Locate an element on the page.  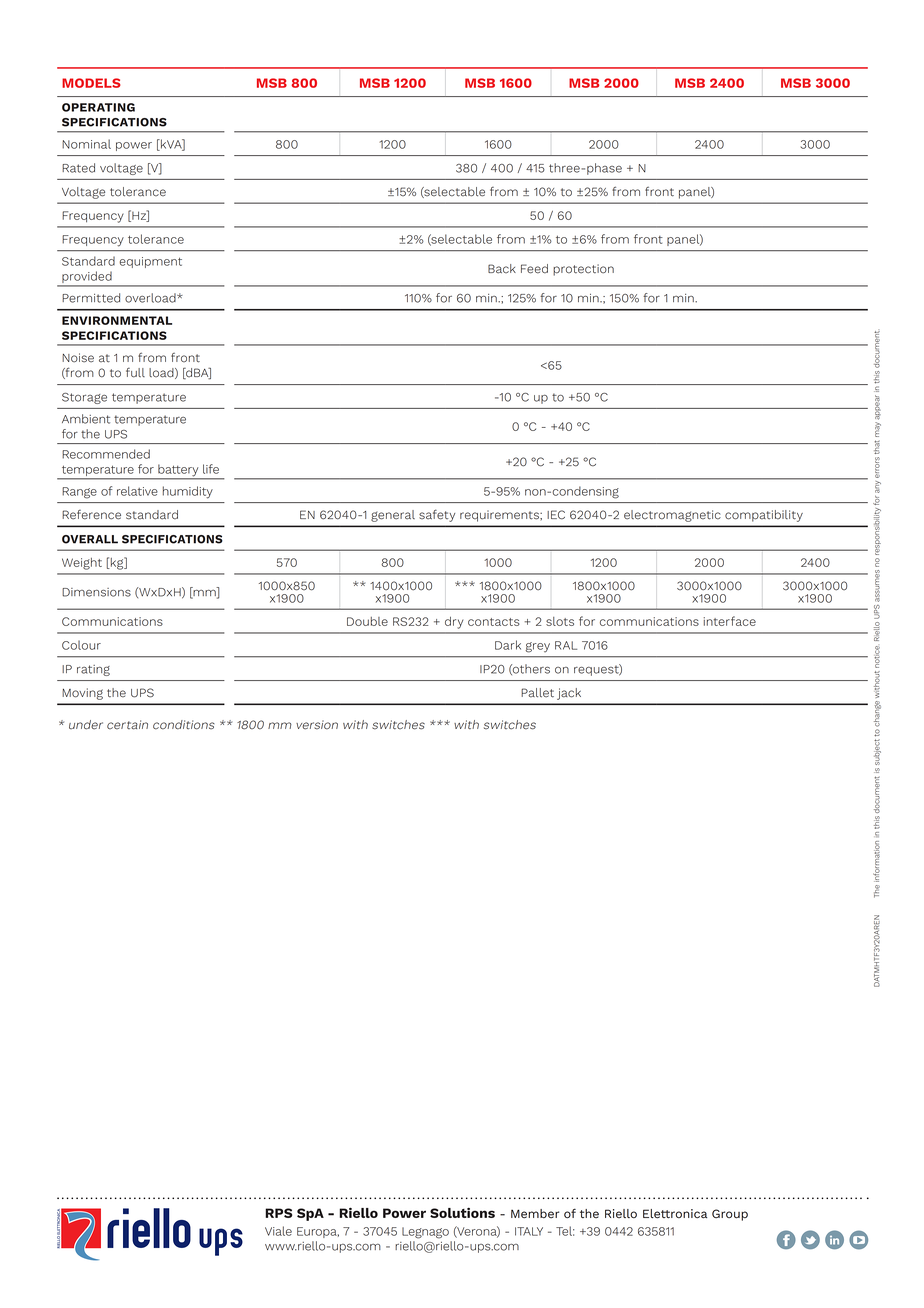
jack is located at coordinates (569, 694).
